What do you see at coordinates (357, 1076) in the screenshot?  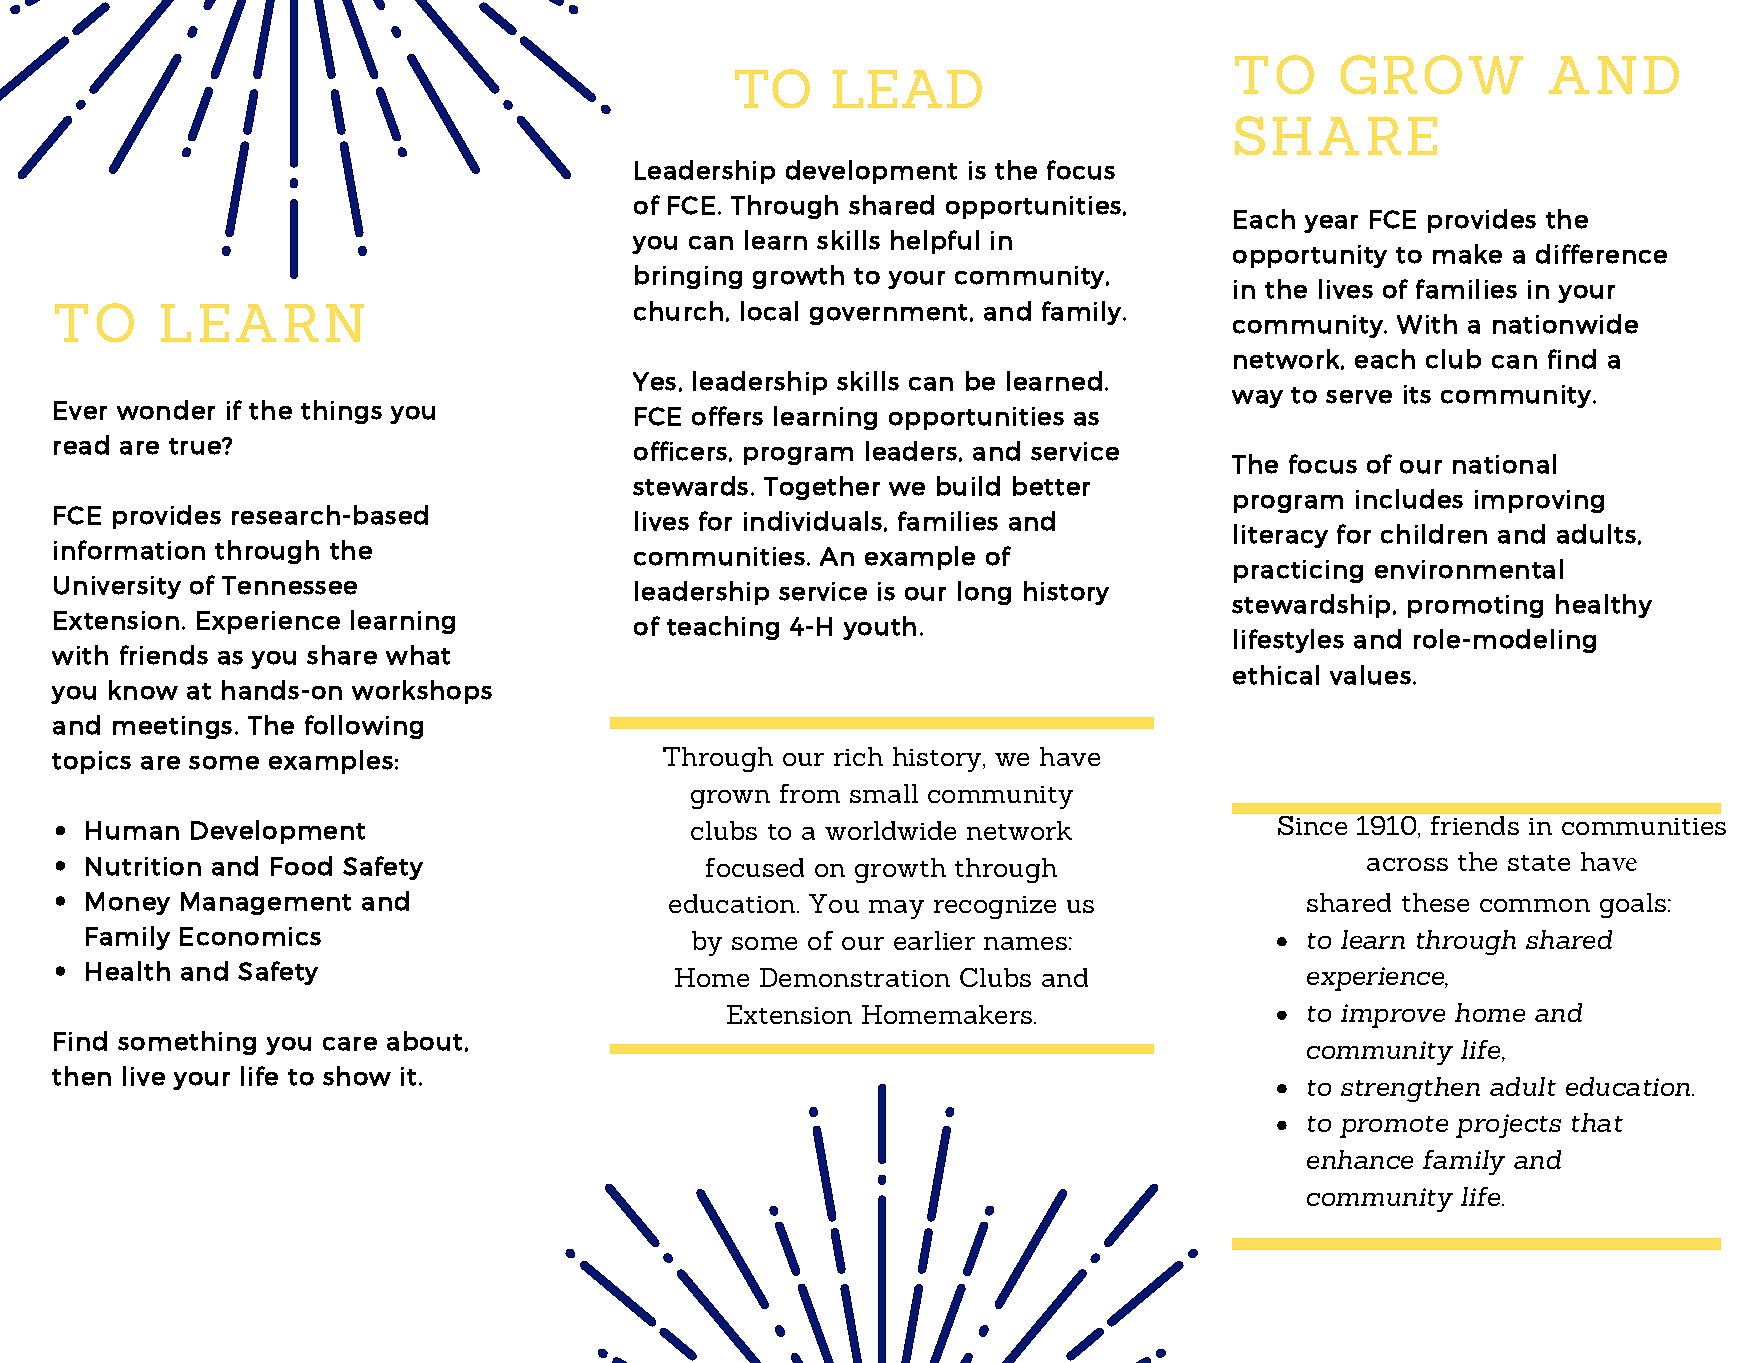 I see `show` at bounding box center [357, 1076].
